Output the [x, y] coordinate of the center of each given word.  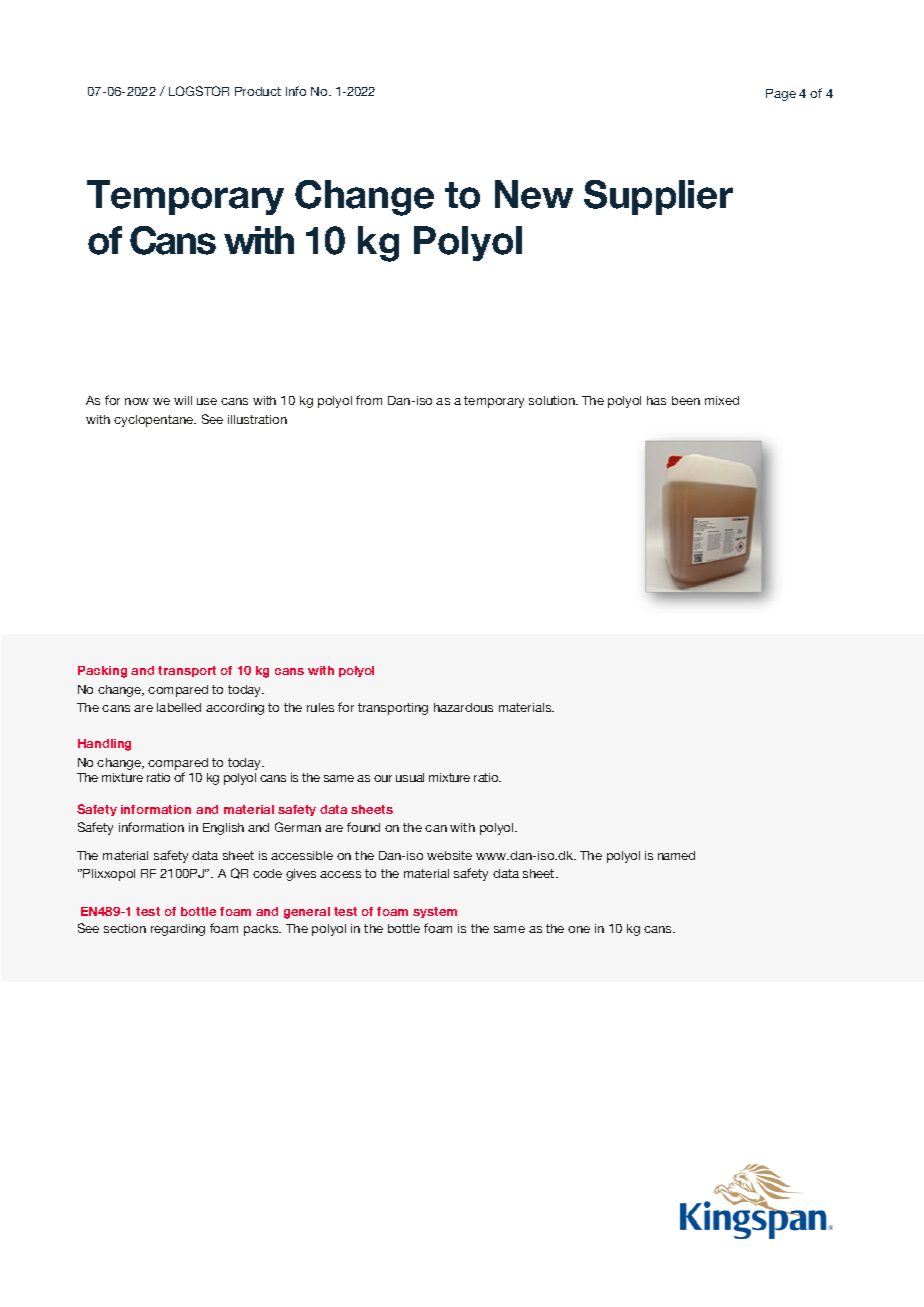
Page [781, 95]
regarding [178, 930]
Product [258, 91]
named [676, 855]
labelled [179, 707]
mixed [722, 400]
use [207, 401]
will [183, 400]
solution [553, 400]
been [686, 400]
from [369, 400]
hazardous [463, 707]
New [534, 194]
